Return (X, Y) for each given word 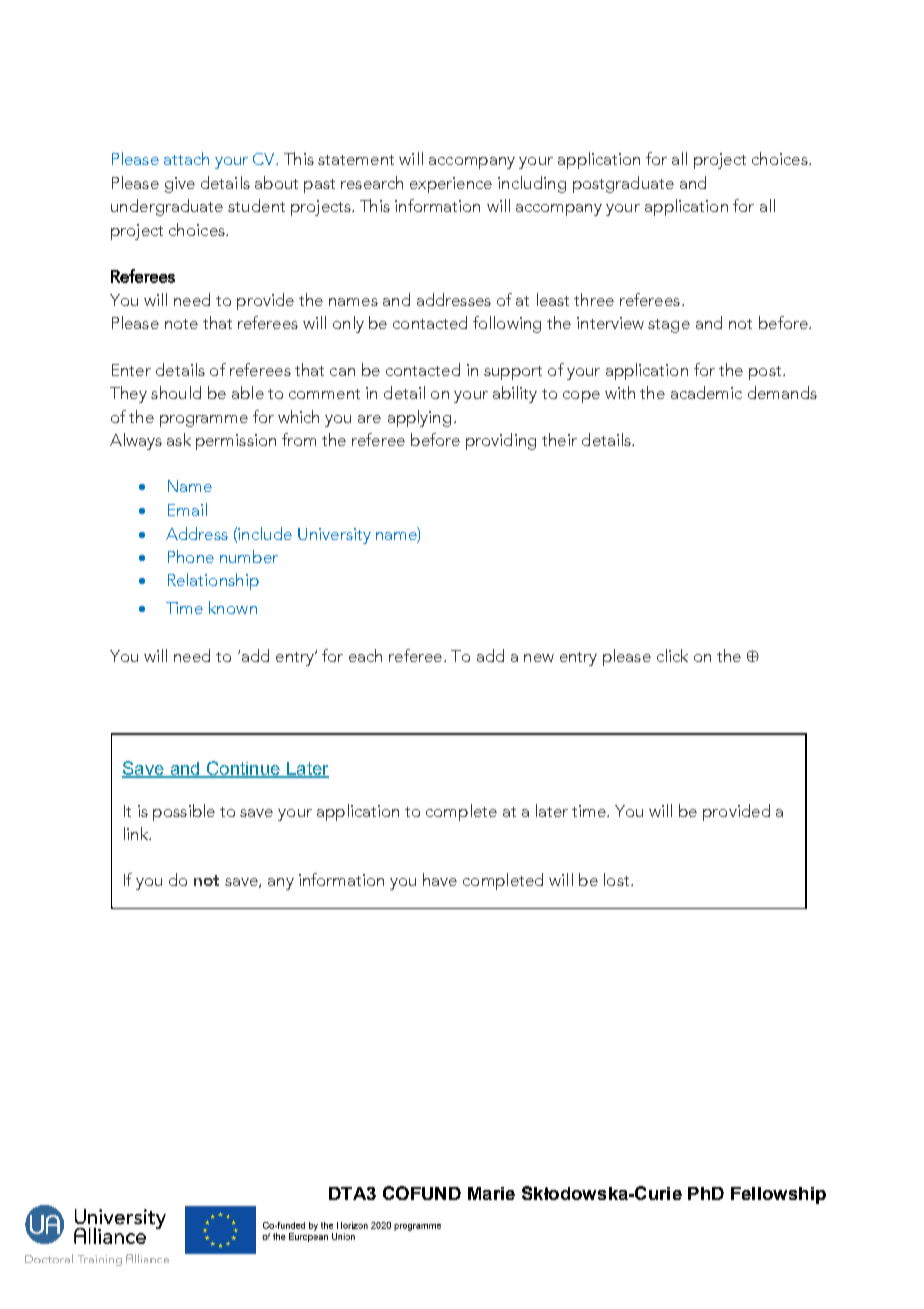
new (539, 658)
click (672, 655)
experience (451, 185)
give (180, 185)
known (233, 607)
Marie (491, 1193)
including (532, 184)
